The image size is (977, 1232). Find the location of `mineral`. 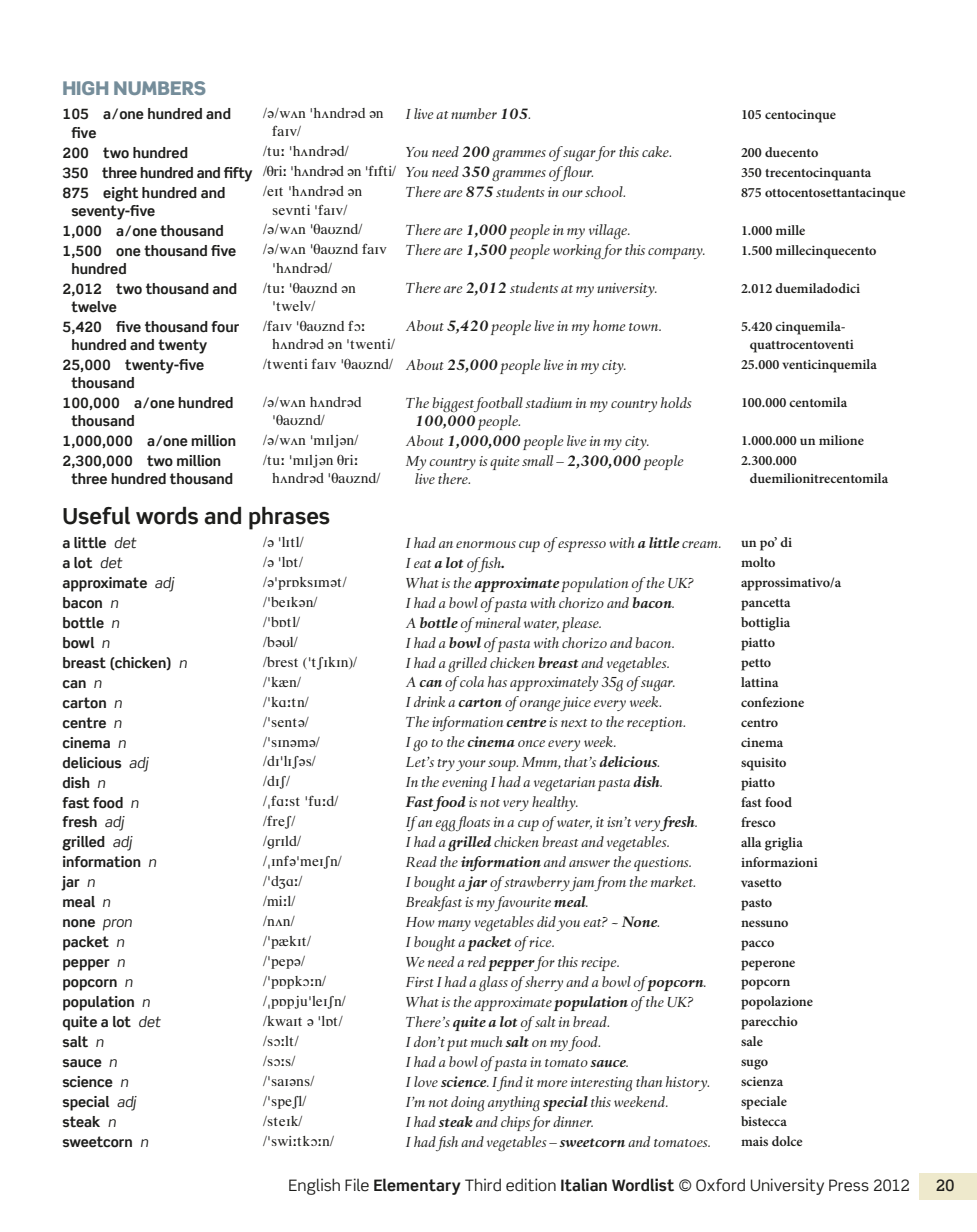

mineral is located at coordinates (498, 622).
